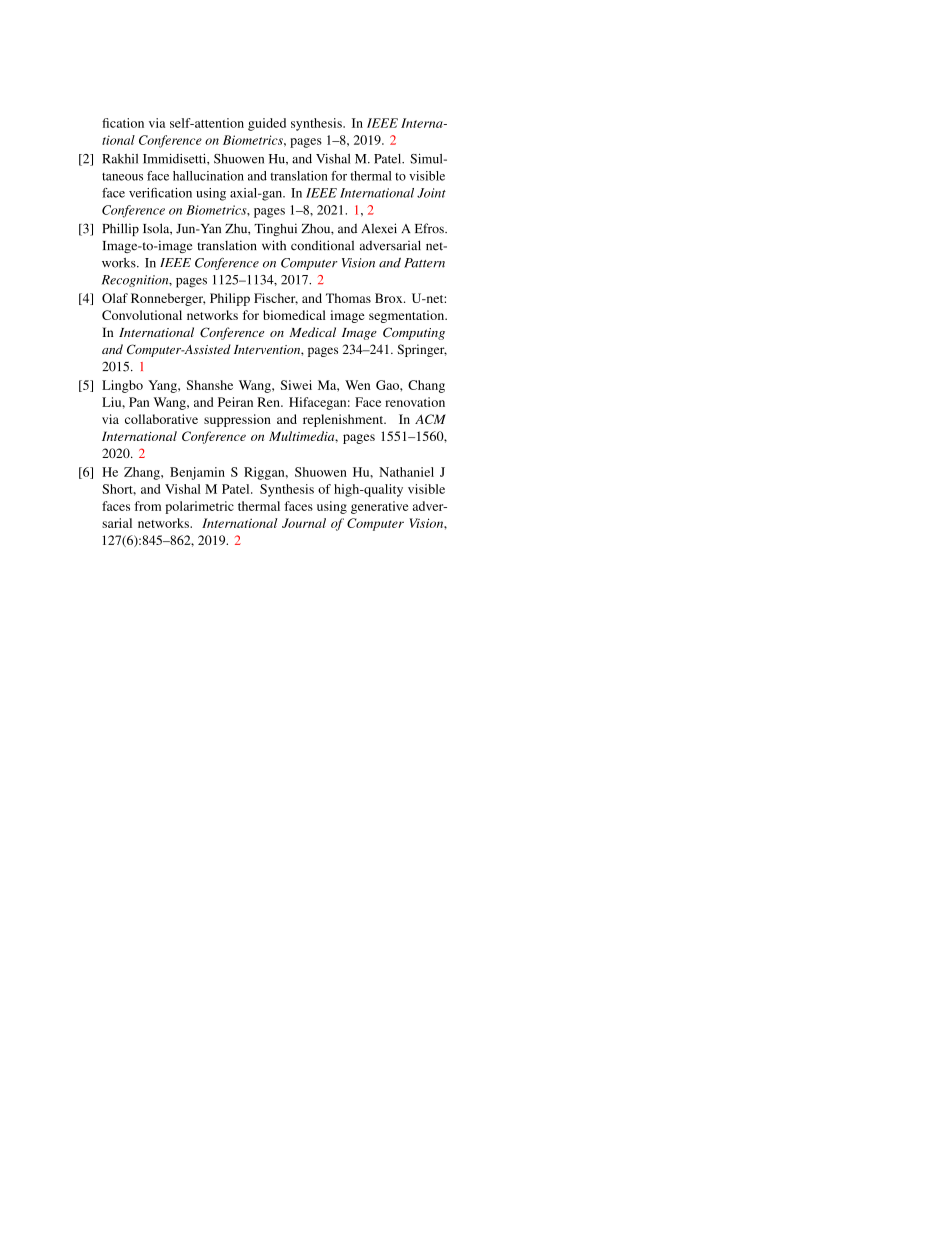 The height and width of the screenshot is (1233, 952). I want to click on hallucination, so click(208, 176).
